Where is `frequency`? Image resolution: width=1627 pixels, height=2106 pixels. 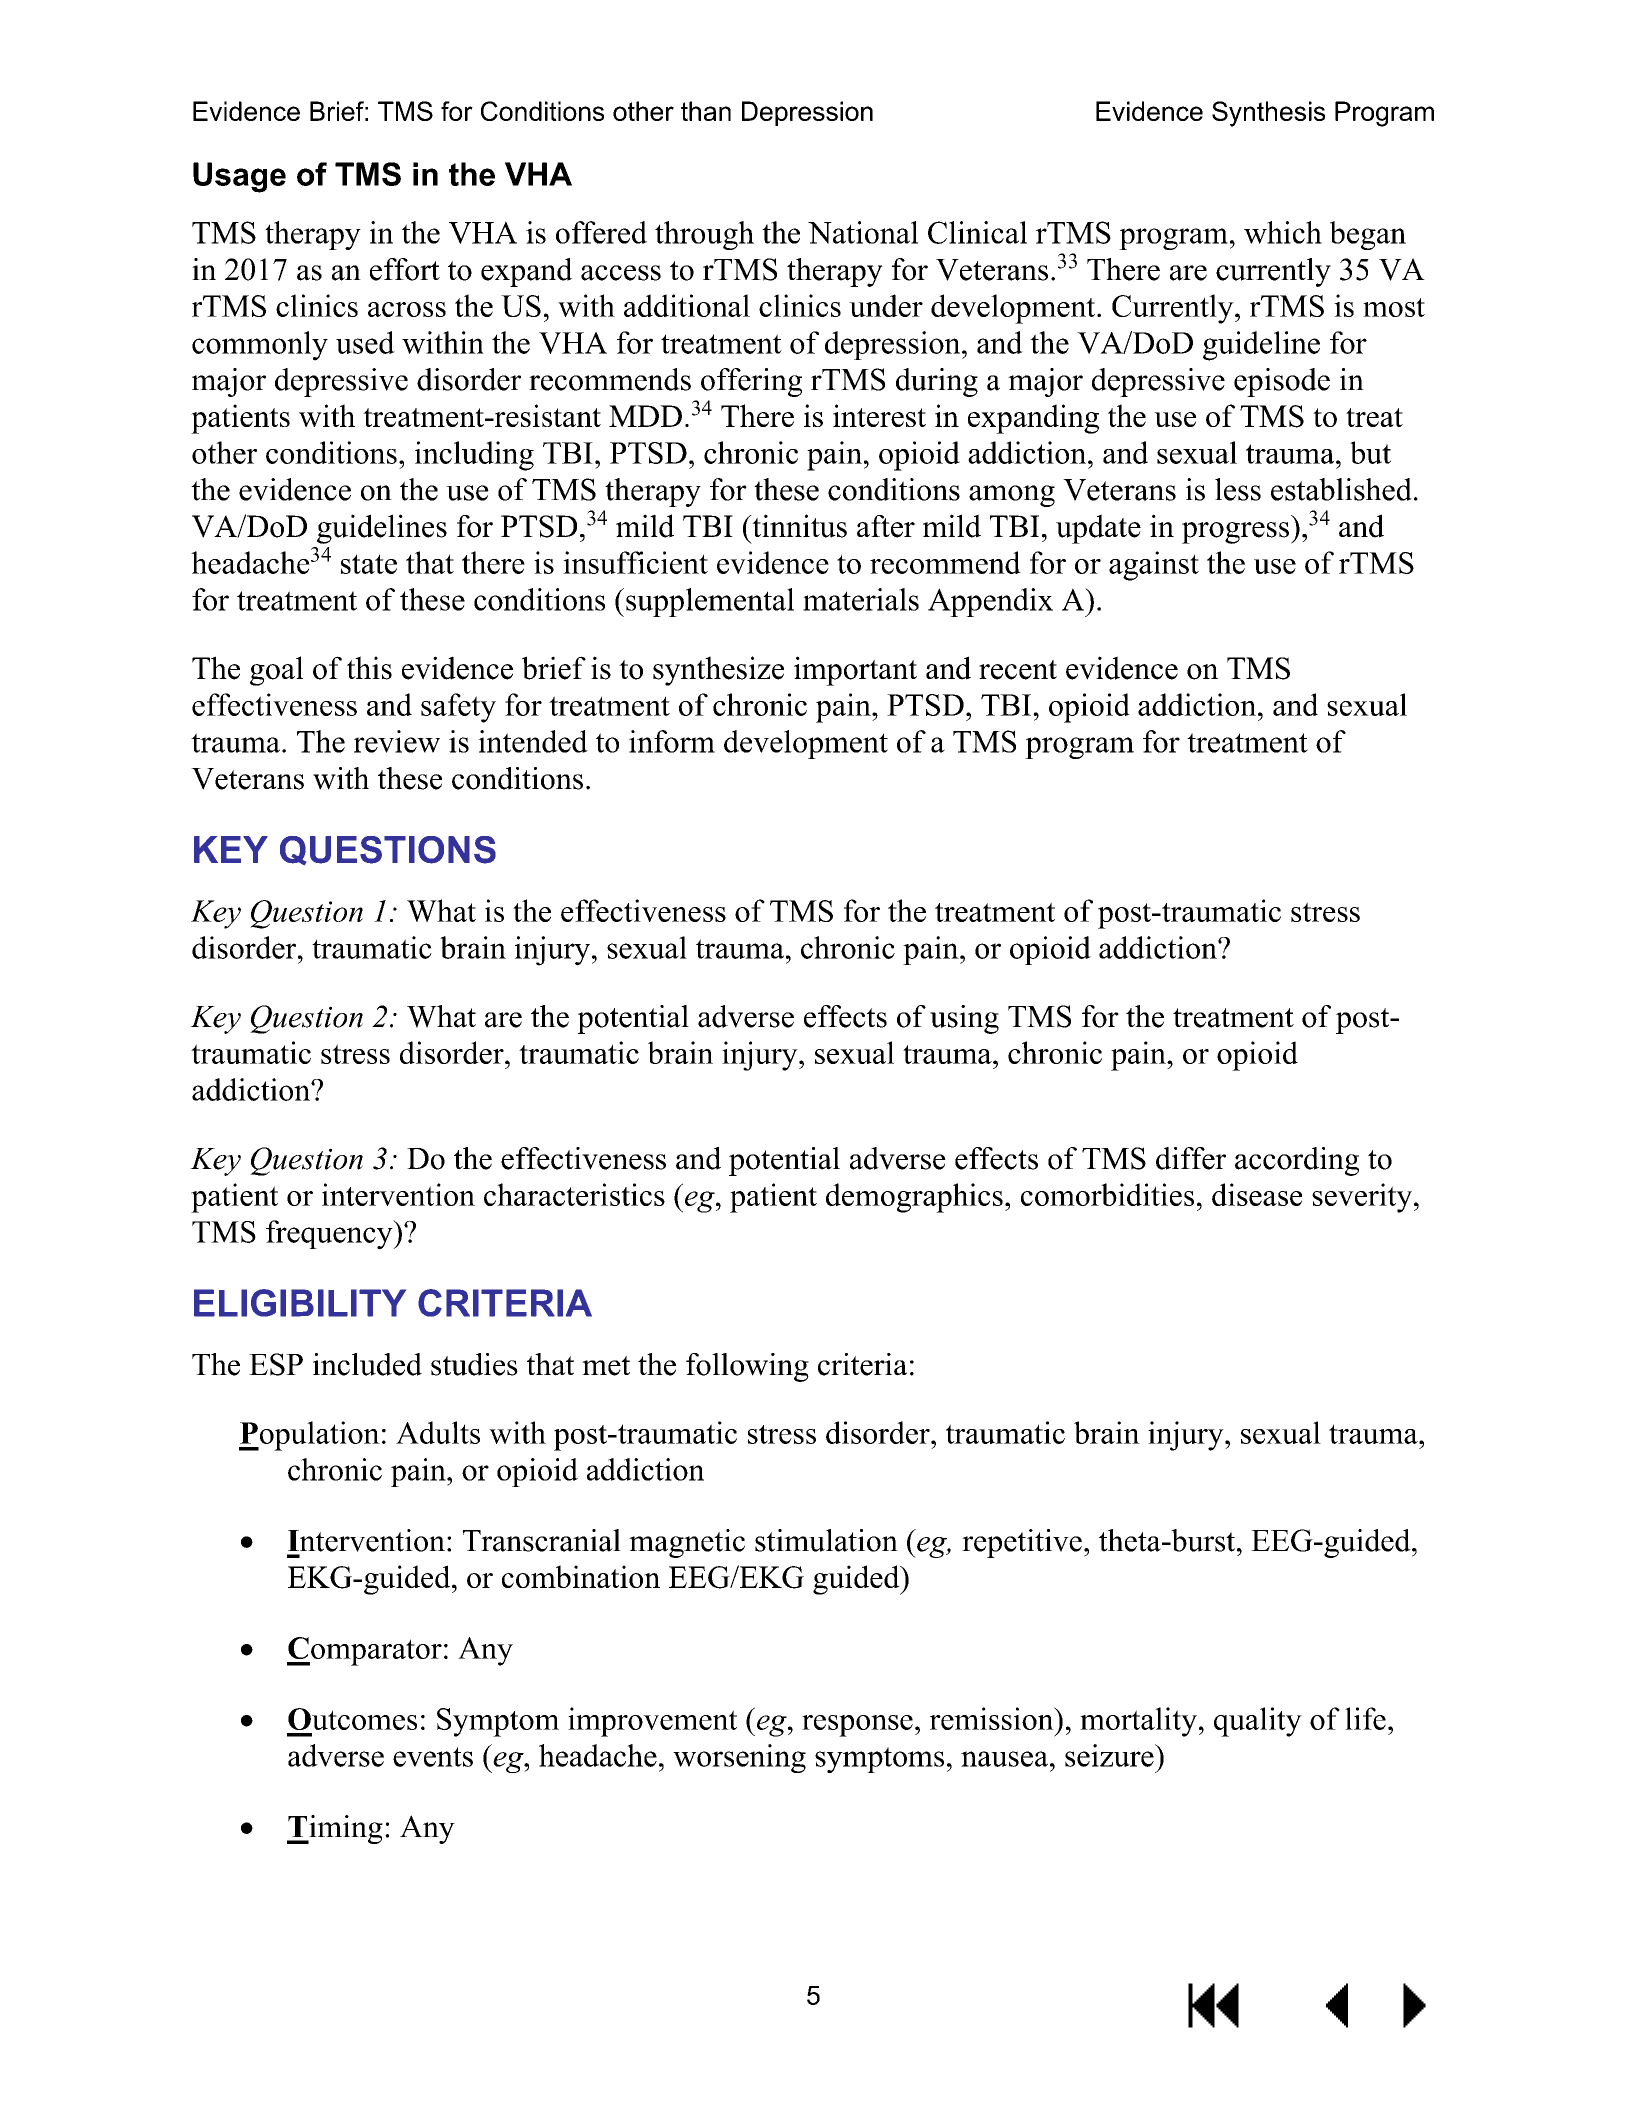
frequency is located at coordinates (330, 1235).
